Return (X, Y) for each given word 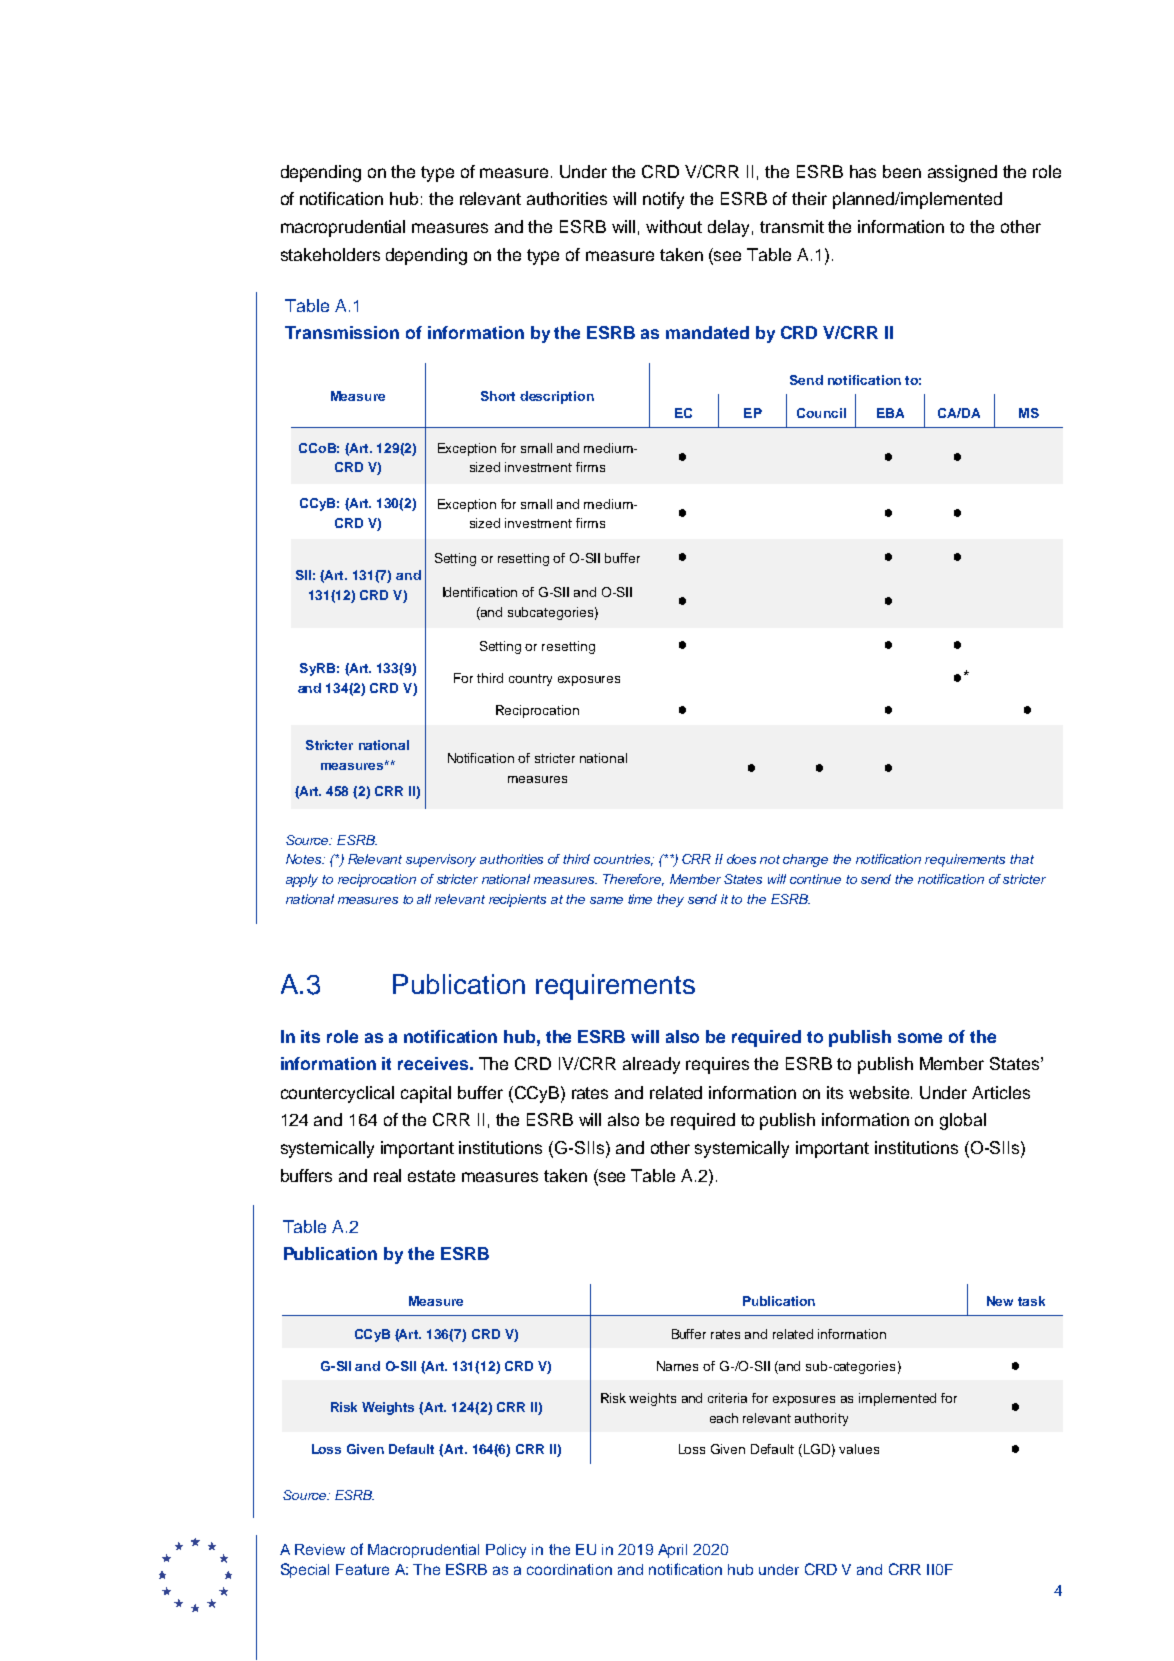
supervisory (441, 860)
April (672, 1551)
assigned (962, 173)
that (1022, 859)
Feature (362, 1569)
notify (663, 200)
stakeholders (330, 254)
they (670, 900)
